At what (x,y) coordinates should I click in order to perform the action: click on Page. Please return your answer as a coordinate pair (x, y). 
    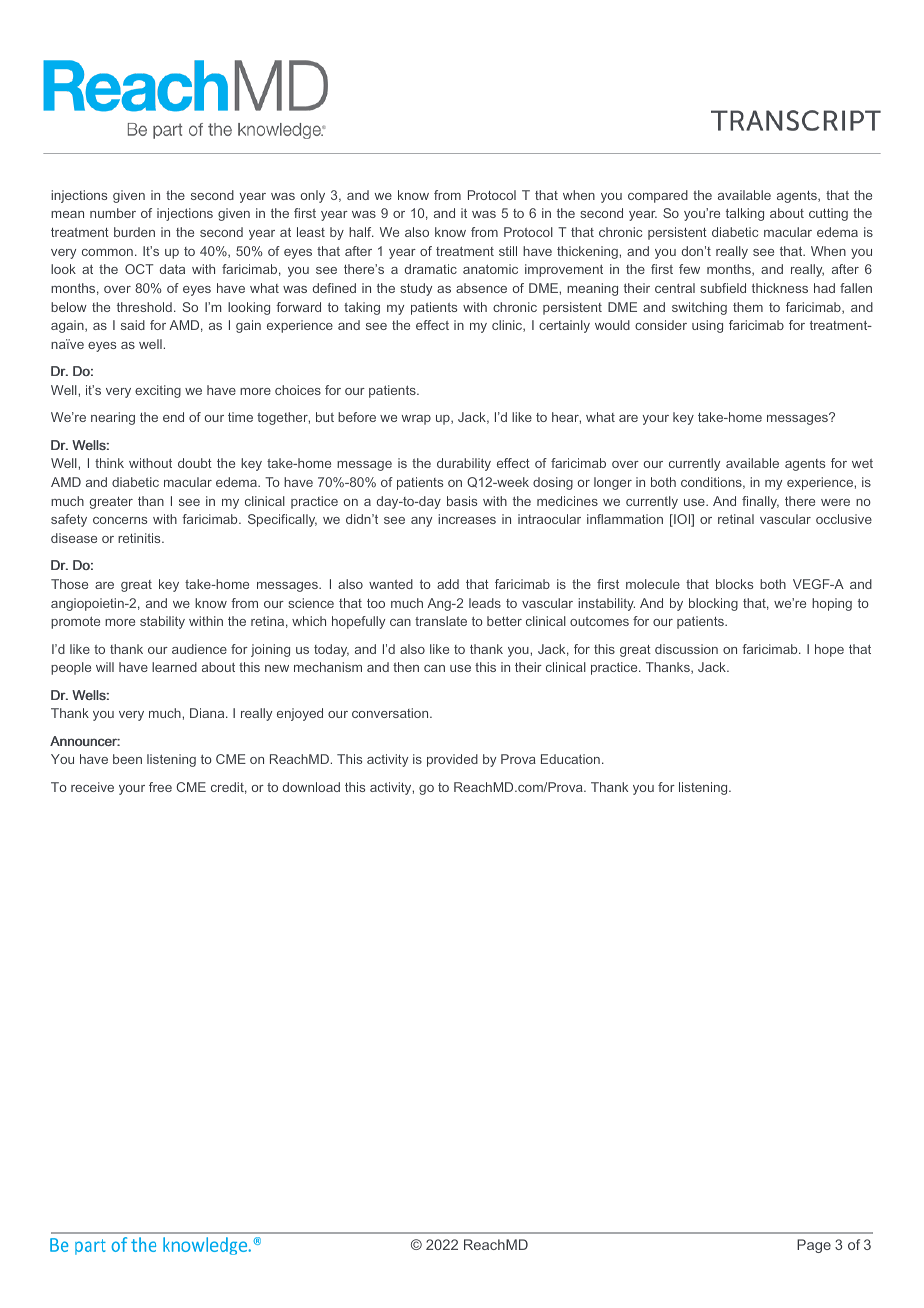
    Looking at the image, I should click on (814, 1246).
